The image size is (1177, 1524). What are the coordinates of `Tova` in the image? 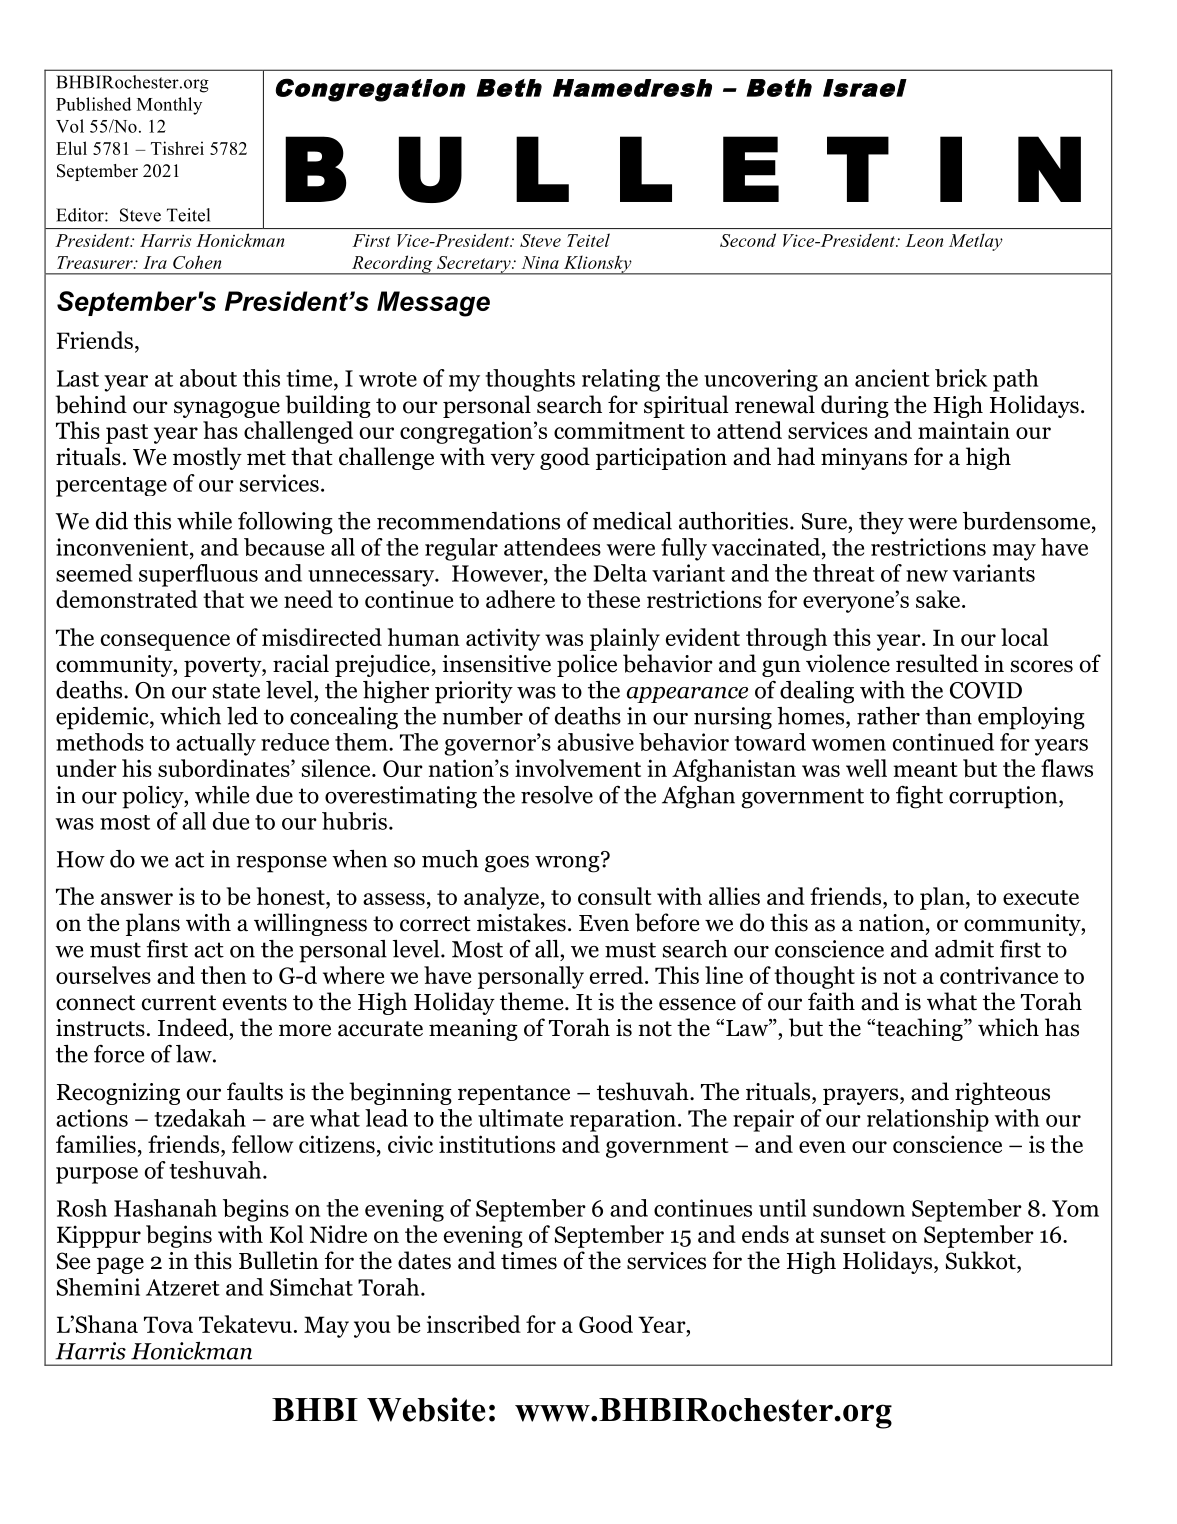 It's located at (168, 1324).
